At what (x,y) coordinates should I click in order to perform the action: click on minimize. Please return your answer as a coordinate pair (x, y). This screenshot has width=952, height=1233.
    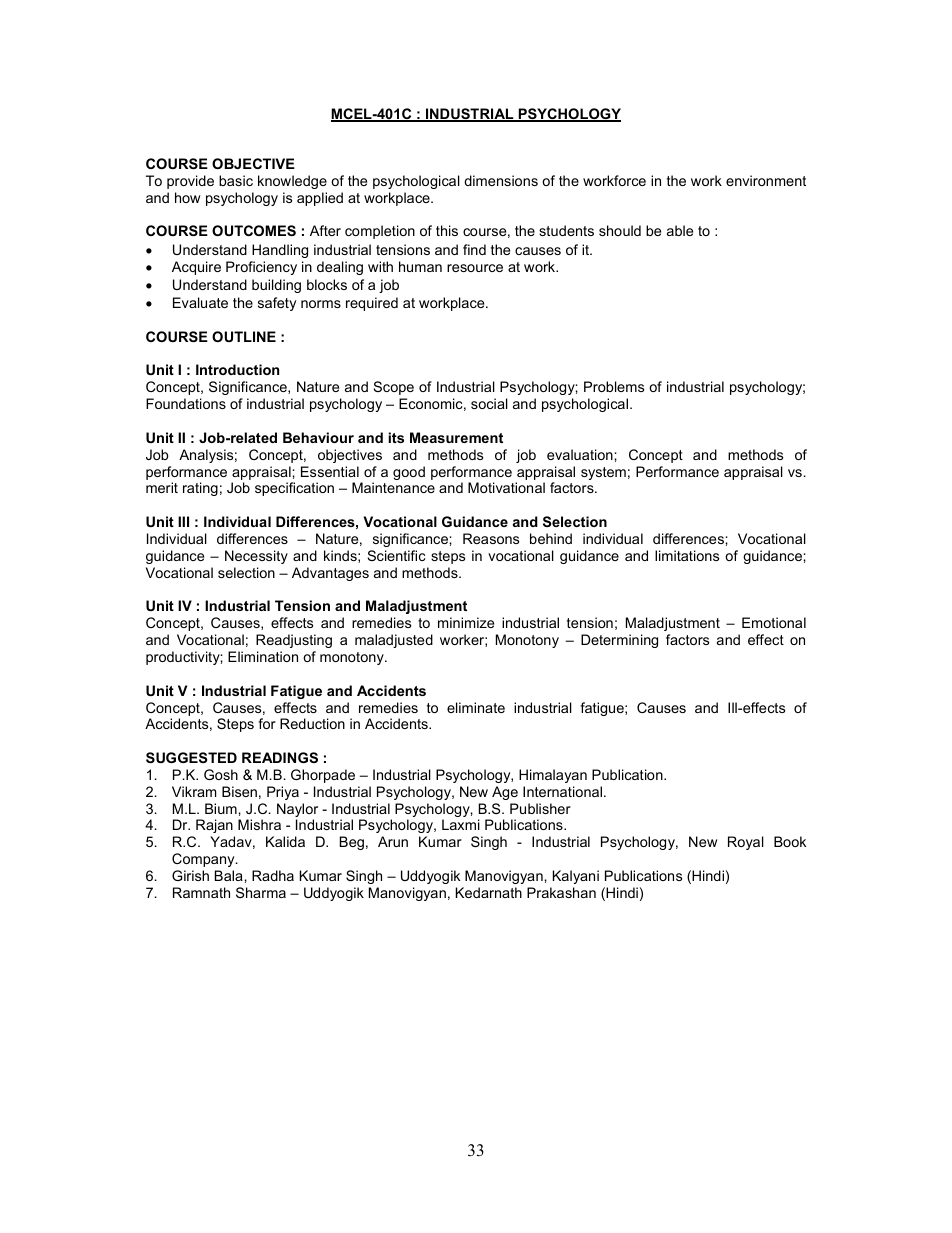
    Looking at the image, I should click on (466, 622).
